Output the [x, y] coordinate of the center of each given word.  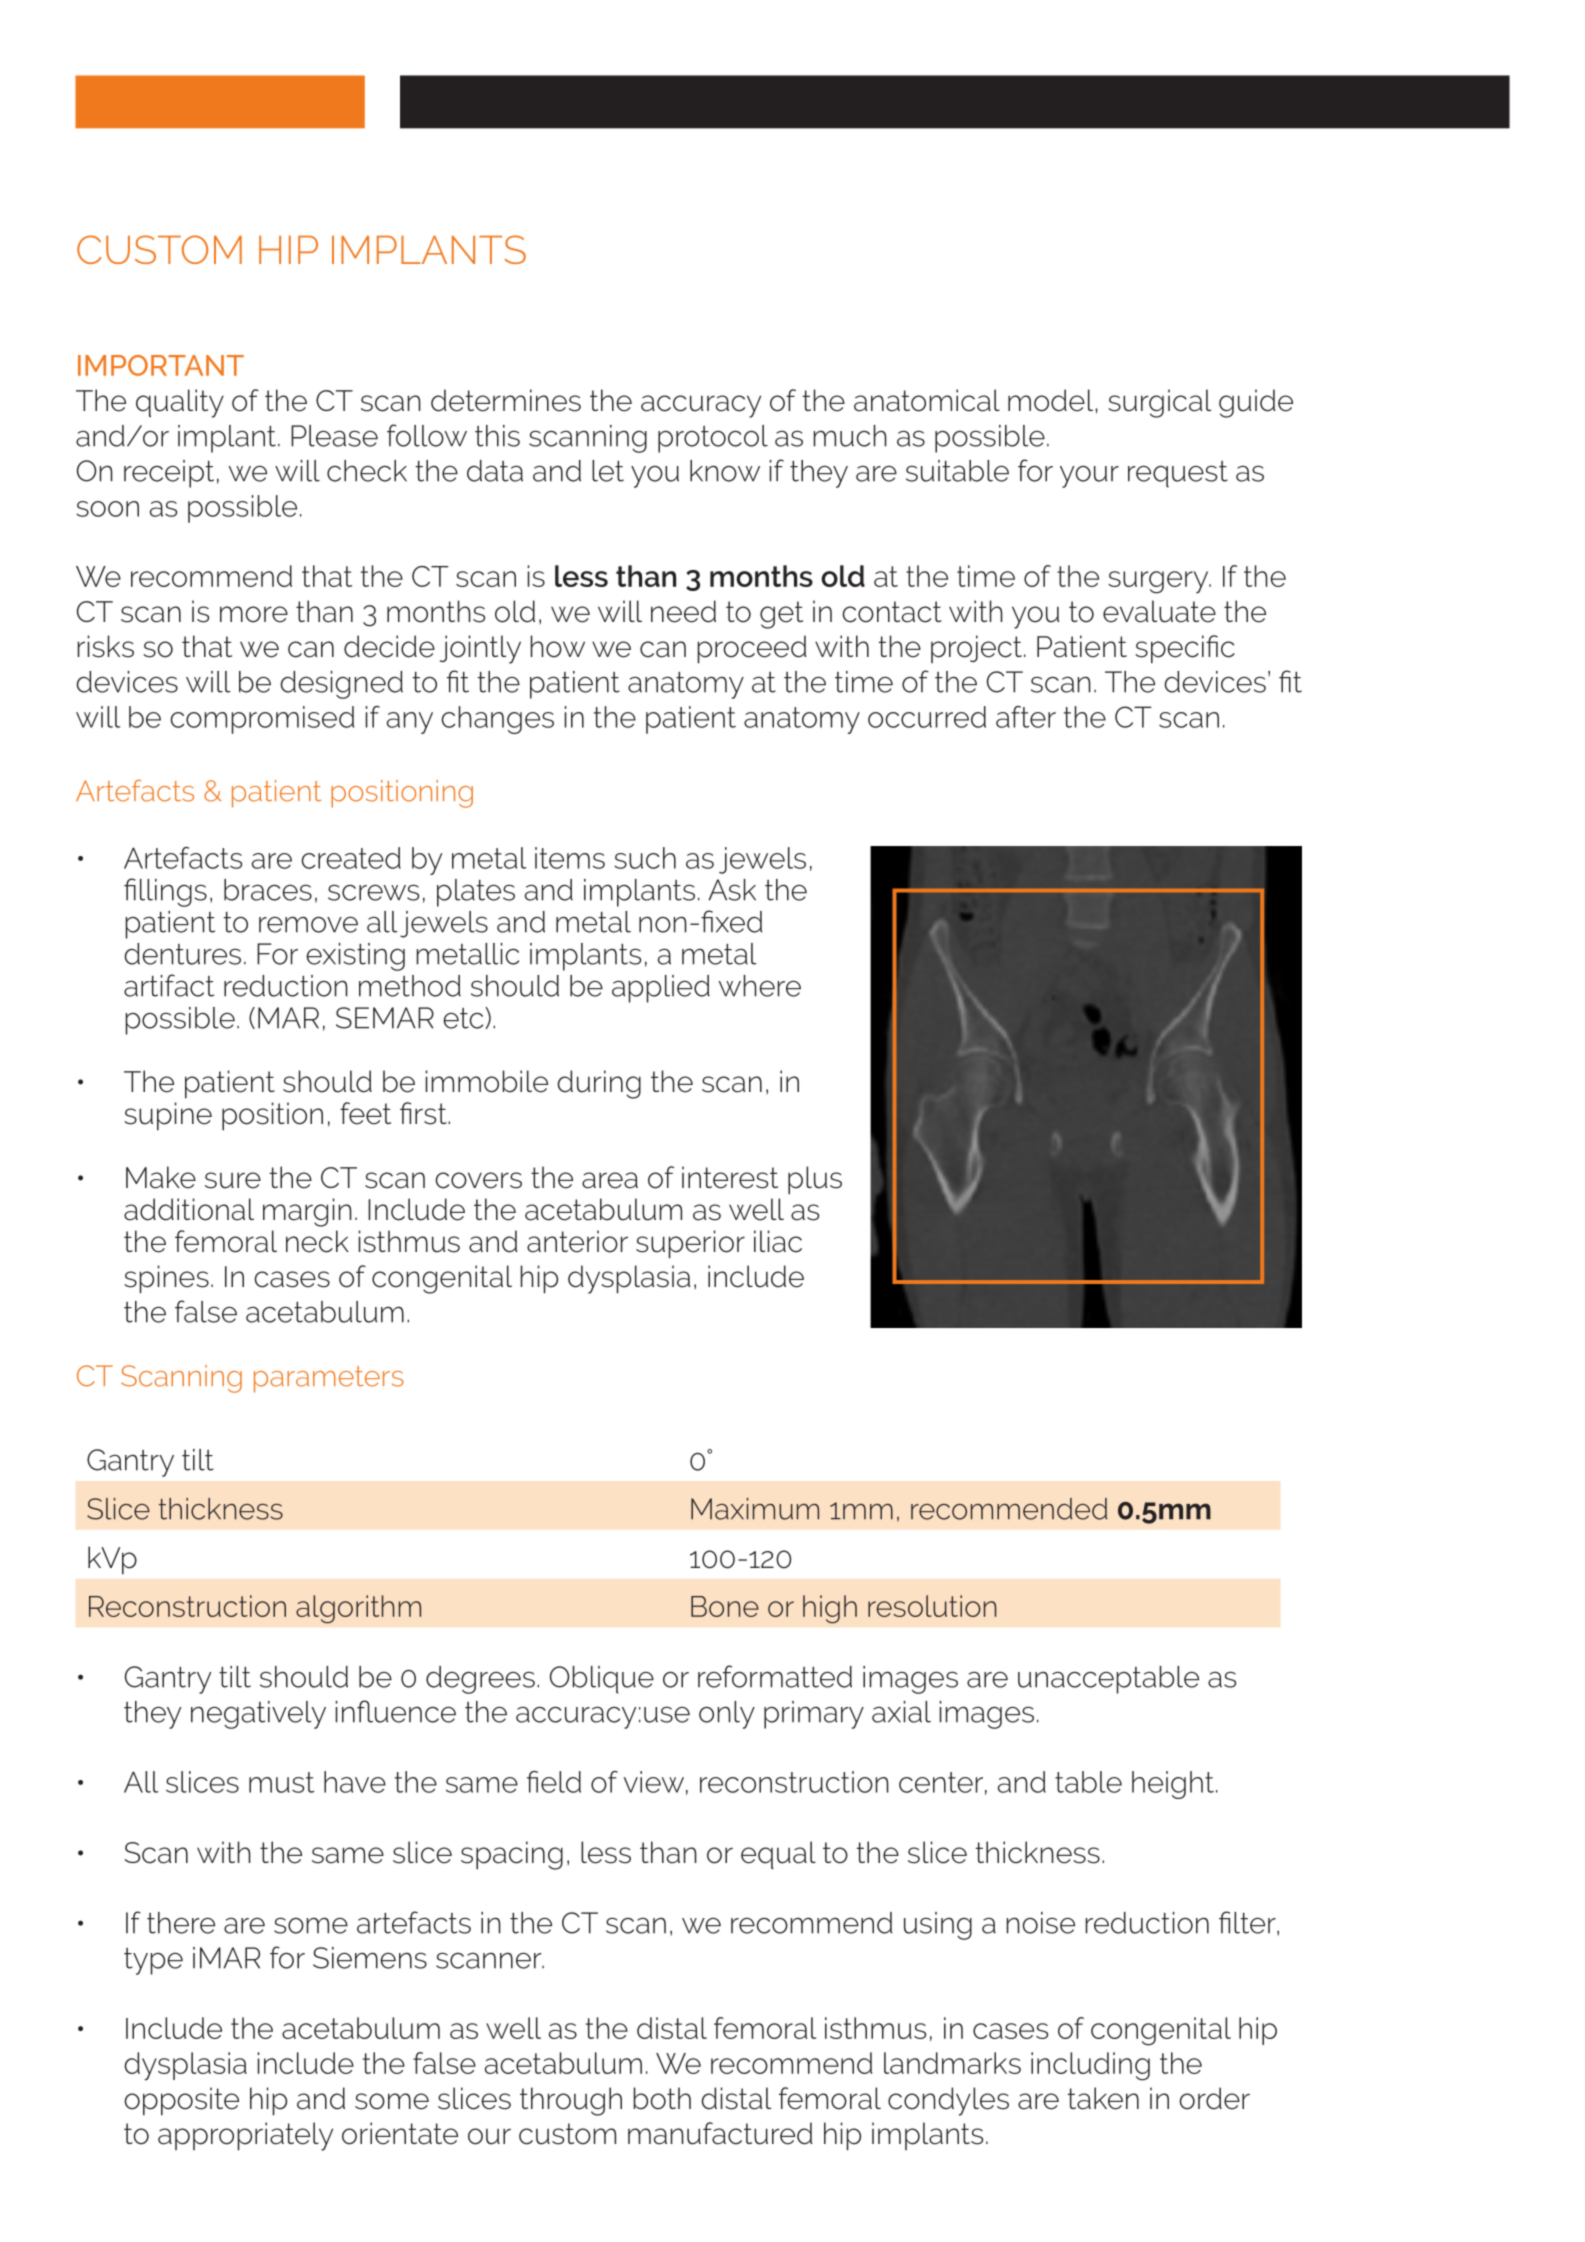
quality [180, 403]
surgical [1159, 403]
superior [690, 1244]
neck [317, 1241]
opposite [181, 2101]
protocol [713, 439]
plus [815, 1180]
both [662, 2098]
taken [1103, 2098]
